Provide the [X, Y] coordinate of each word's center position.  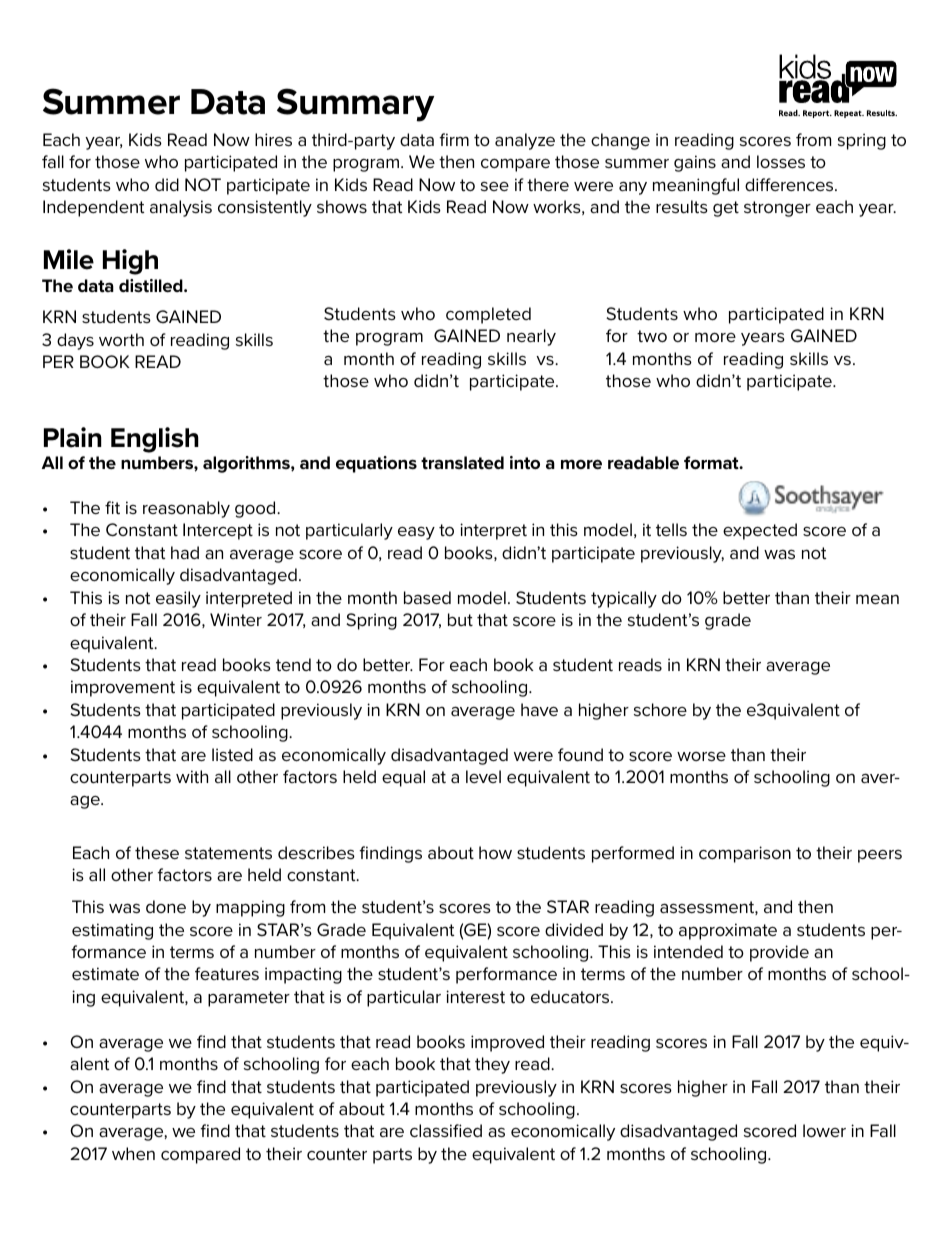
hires [273, 140]
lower [824, 1130]
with [192, 777]
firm [454, 139]
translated [462, 463]
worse [701, 756]
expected [760, 531]
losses [781, 162]
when [133, 1153]
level [483, 776]
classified [446, 1130]
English [155, 440]
